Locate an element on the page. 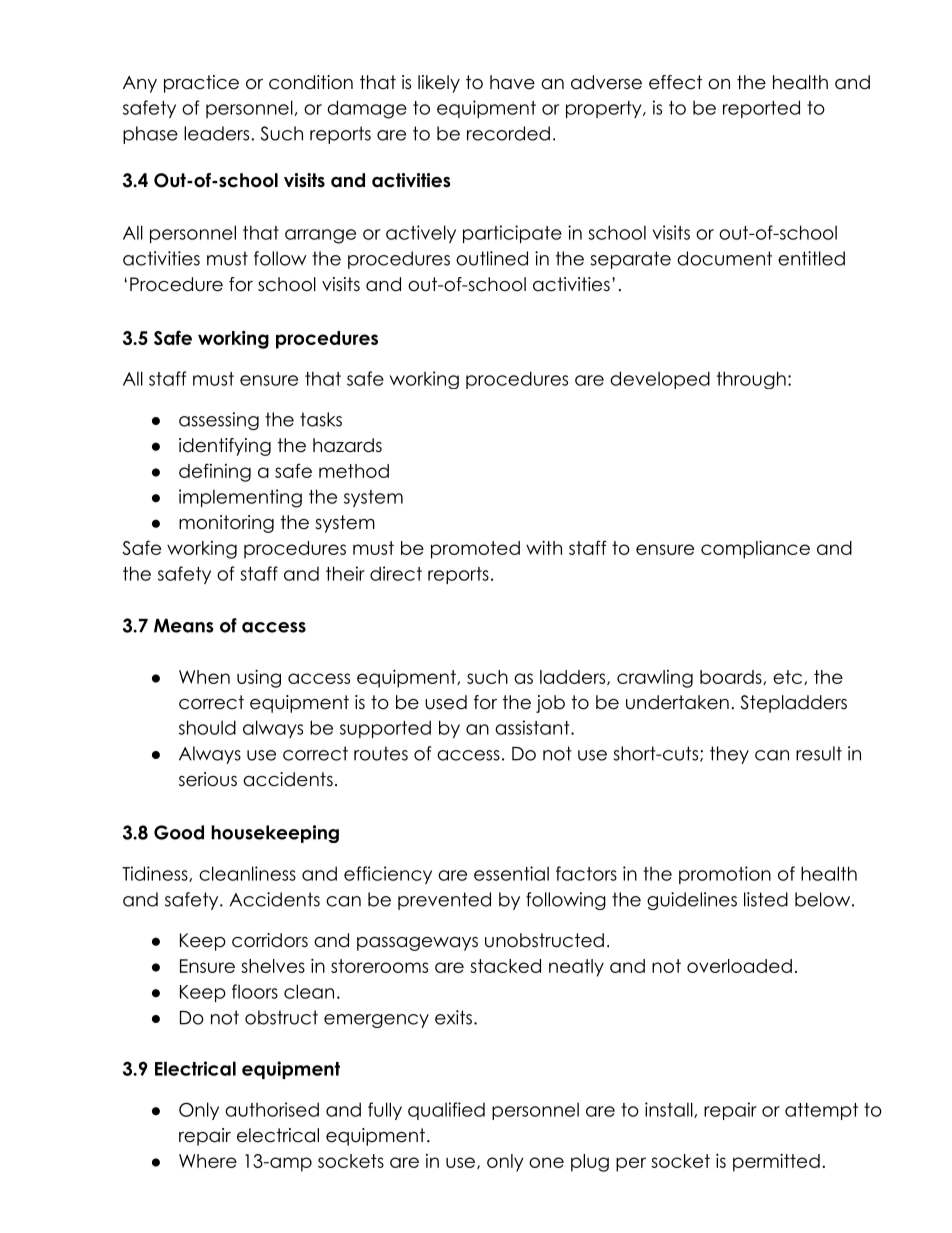 The width and height of the document is (952, 1233). recorded is located at coordinates (508, 133).
